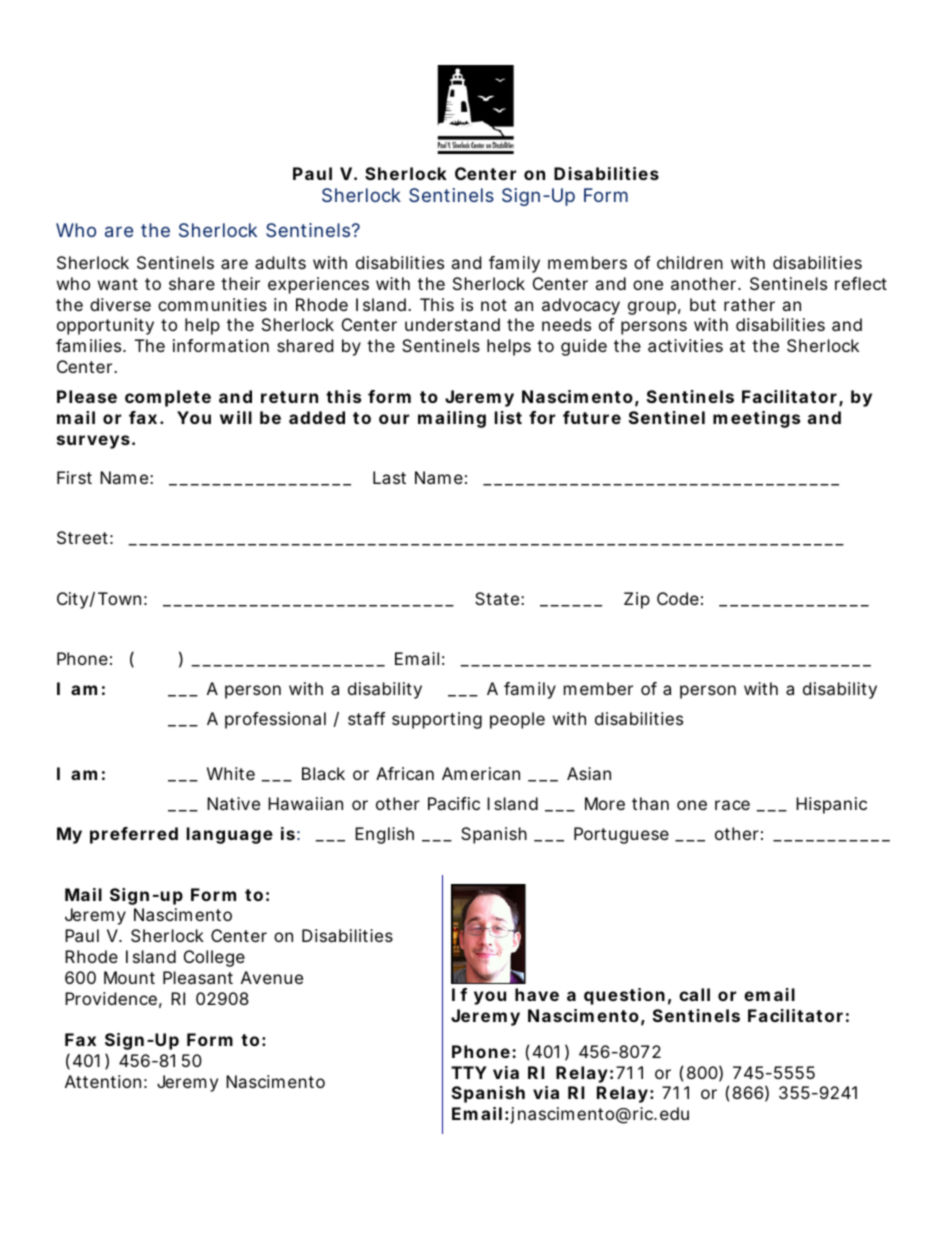 The width and height of the screenshot is (952, 1233). Describe the element at coordinates (82, 537) in the screenshot. I see `Street` at that location.
